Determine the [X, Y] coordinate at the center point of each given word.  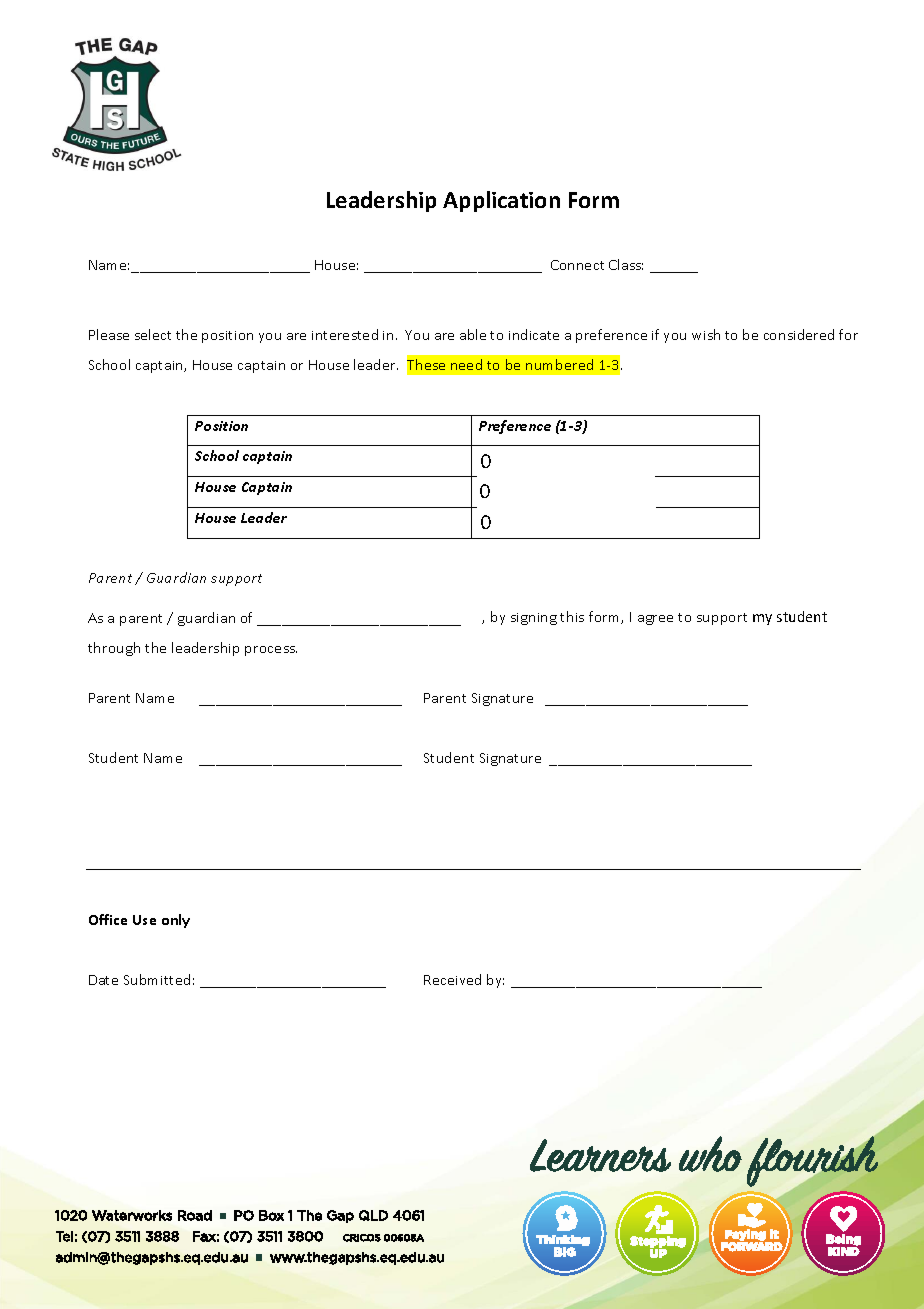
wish [706, 334]
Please [109, 334]
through [114, 649]
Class [626, 264]
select [153, 334]
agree [655, 620]
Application [501, 201]
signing [534, 619]
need [466, 364]
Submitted [157, 979]
